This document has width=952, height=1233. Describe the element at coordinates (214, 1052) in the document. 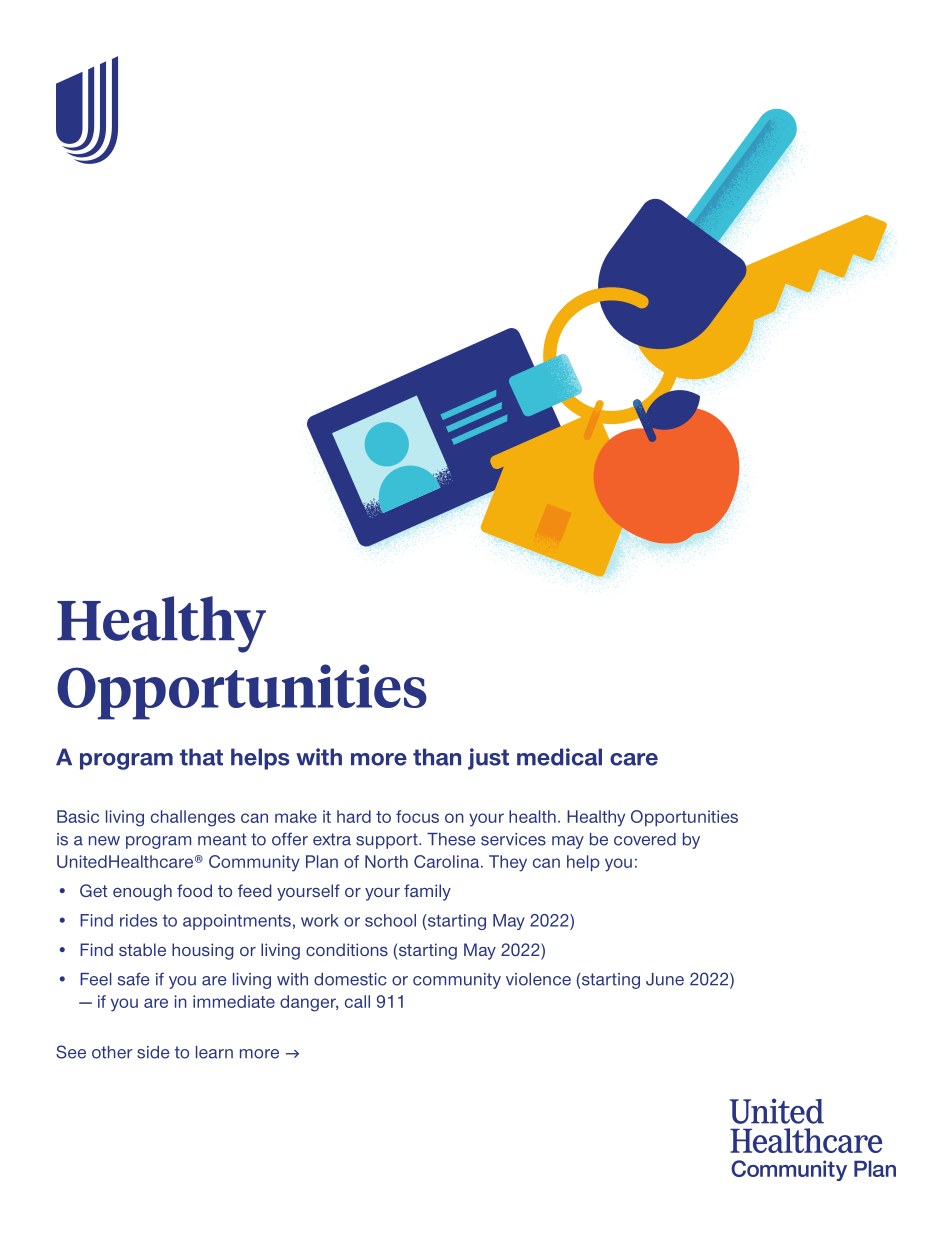

I see `learn` at that location.
